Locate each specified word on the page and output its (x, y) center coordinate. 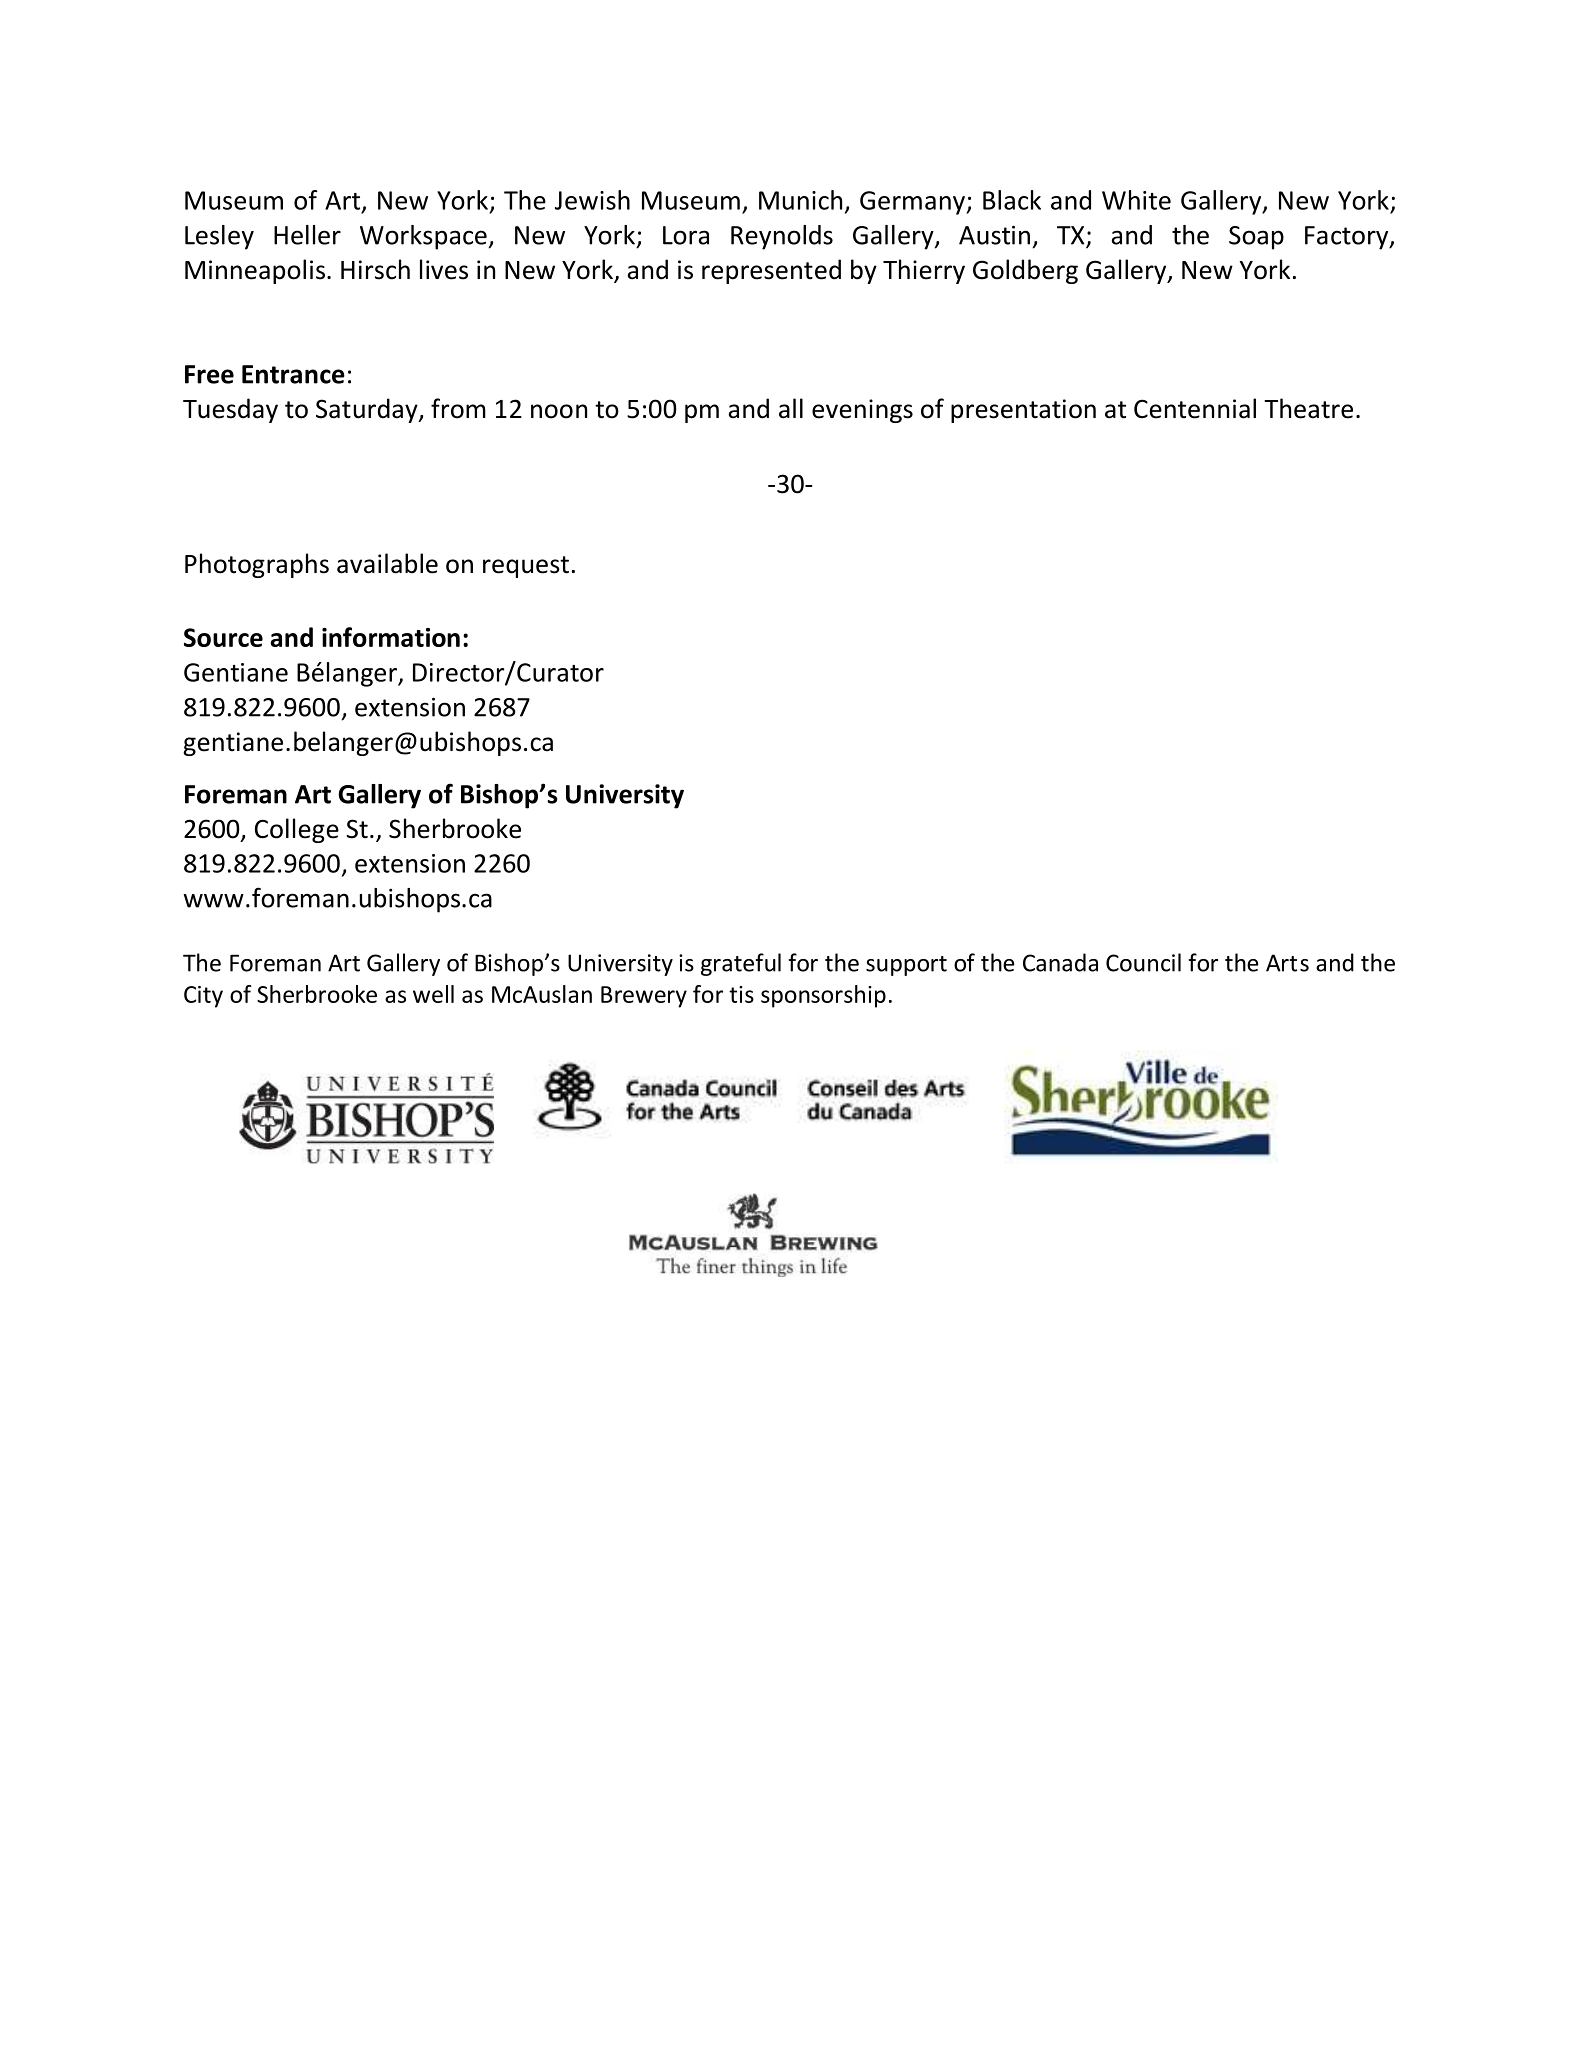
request (526, 567)
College (297, 830)
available (387, 563)
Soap (1256, 238)
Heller (307, 235)
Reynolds (782, 237)
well (433, 994)
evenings (862, 411)
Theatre (1308, 408)
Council (1143, 962)
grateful (741, 964)
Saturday (368, 410)
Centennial (1195, 408)
